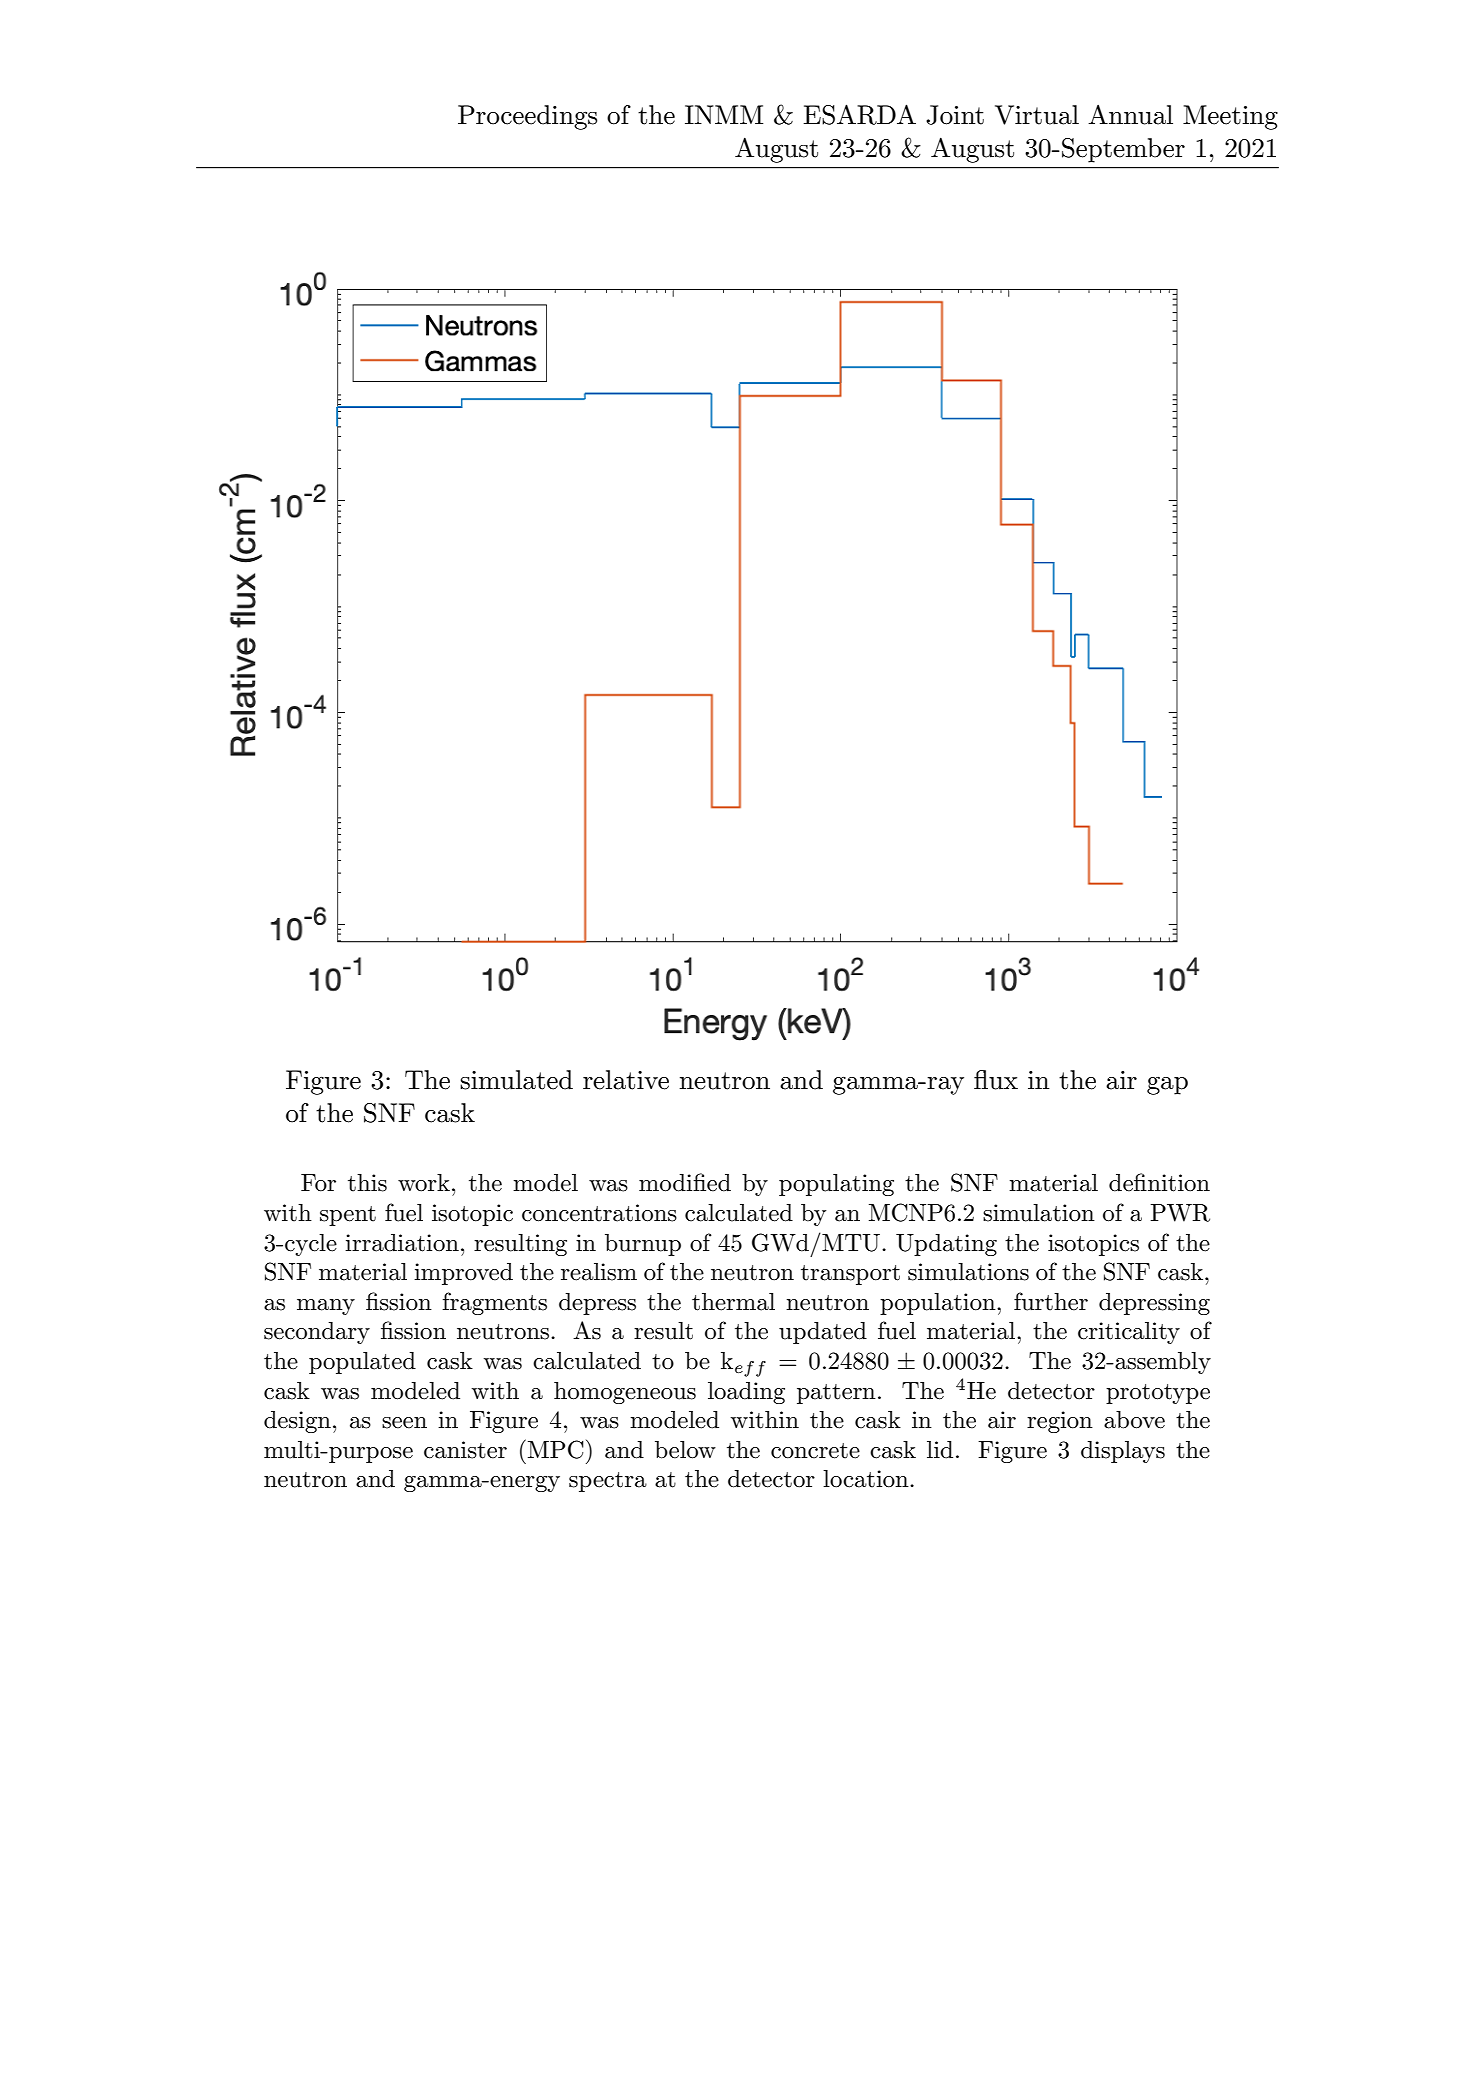 This screenshot has height=2085, width=1475. Describe the element at coordinates (1130, 114) in the screenshot. I see `Annual` at that location.
